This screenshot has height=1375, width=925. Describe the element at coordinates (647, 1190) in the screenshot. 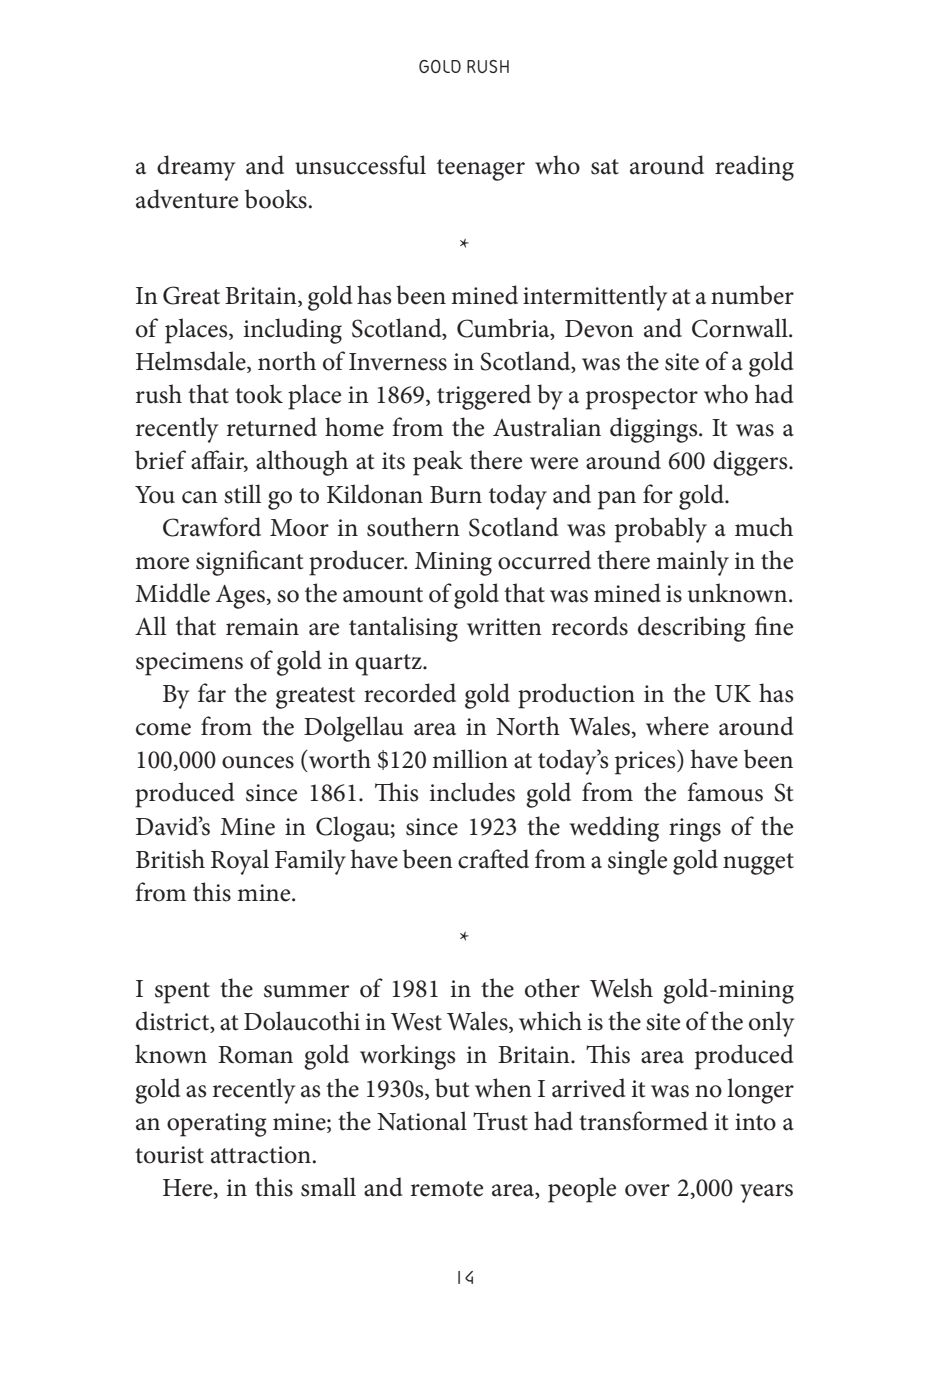

I see `over` at that location.
